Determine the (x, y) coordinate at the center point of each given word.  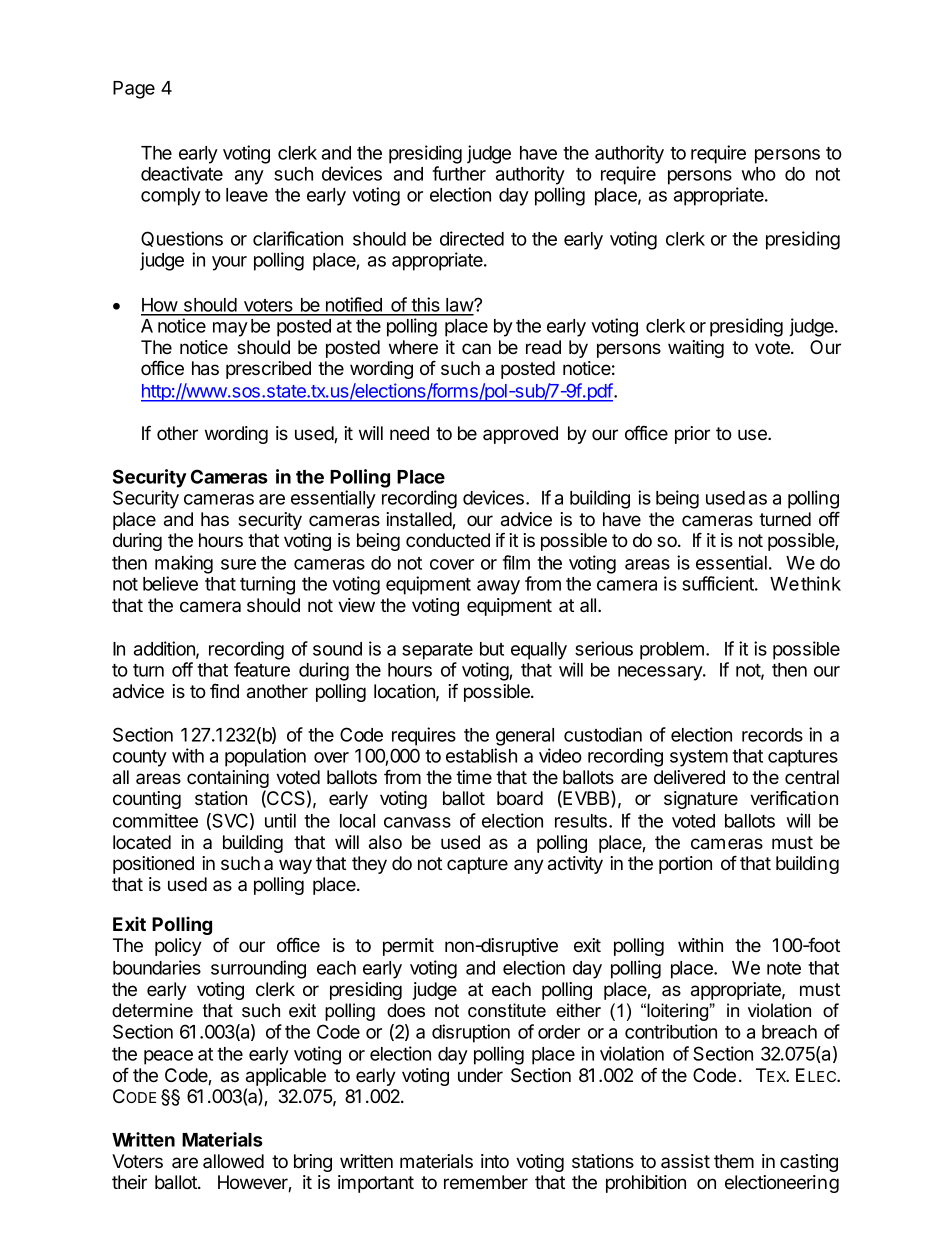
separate (437, 651)
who (759, 174)
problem (672, 651)
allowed (233, 1161)
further (459, 173)
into (495, 1161)
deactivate (182, 173)
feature (262, 669)
